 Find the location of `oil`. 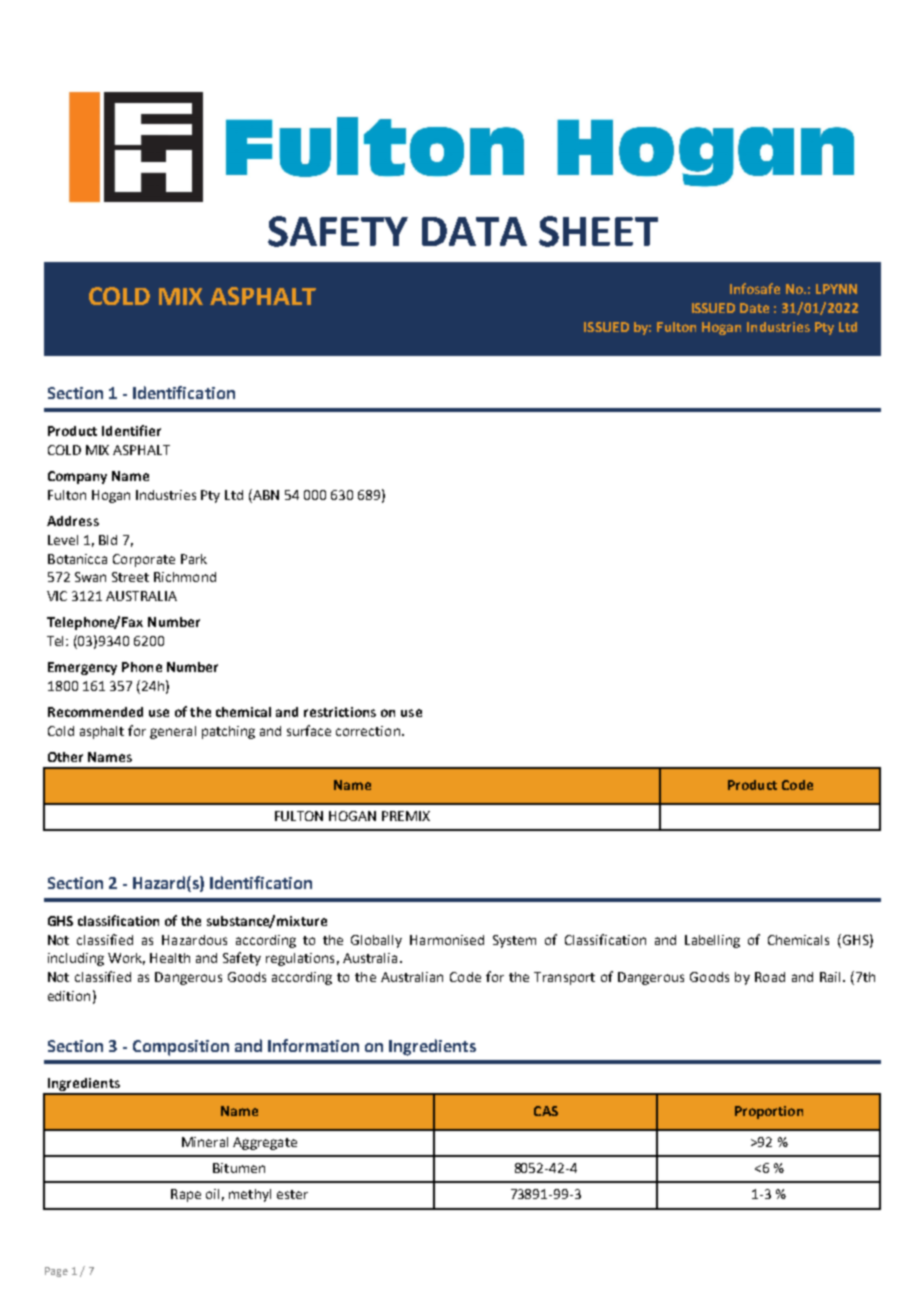

oil is located at coordinates (212, 1194).
